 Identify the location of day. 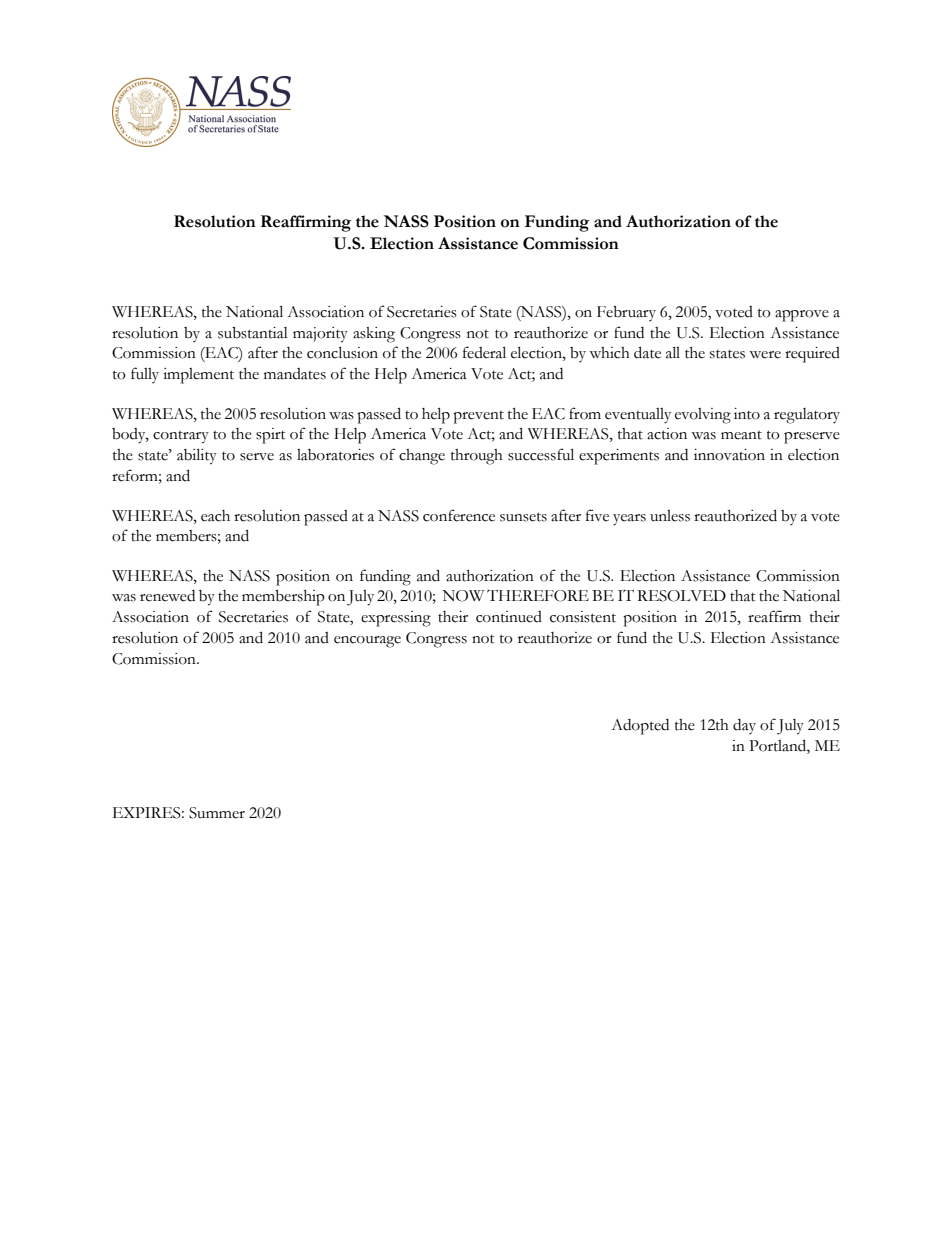
(744, 726).
